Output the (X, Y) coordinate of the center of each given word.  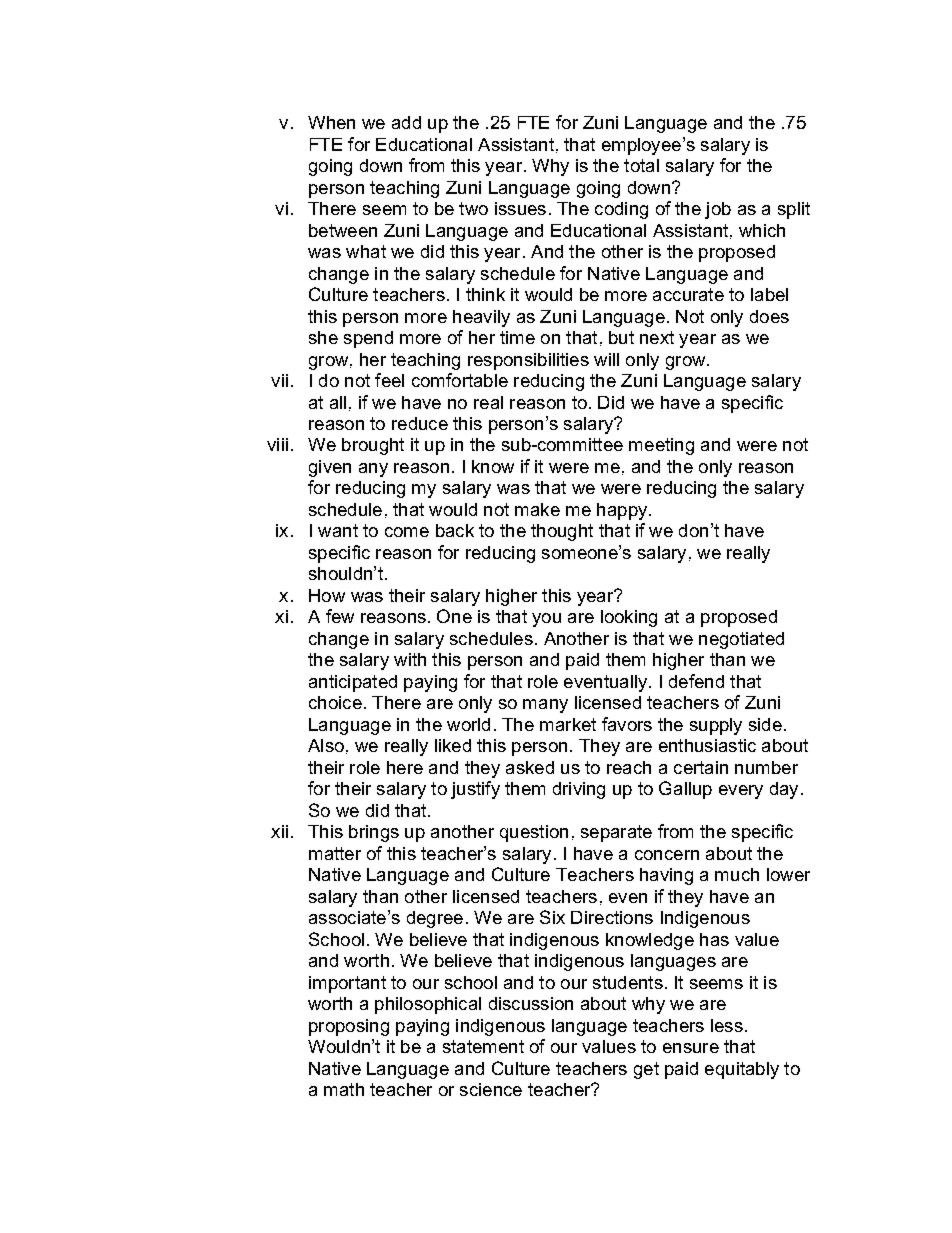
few (340, 616)
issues (520, 208)
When (331, 122)
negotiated (741, 640)
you (546, 620)
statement (483, 1046)
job (718, 210)
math (344, 1089)
